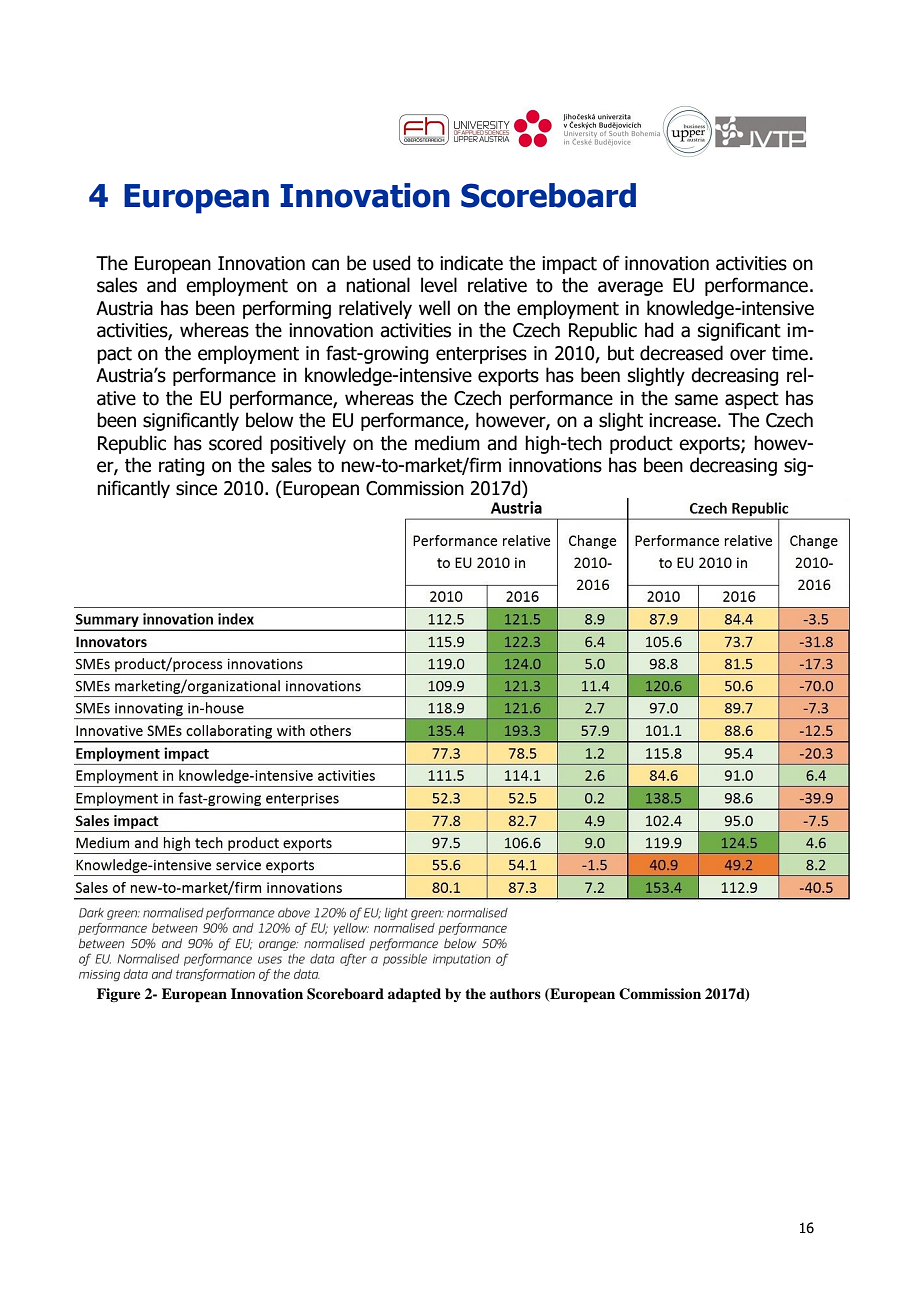  What do you see at coordinates (447, 443) in the screenshot?
I see `medium` at bounding box center [447, 443].
